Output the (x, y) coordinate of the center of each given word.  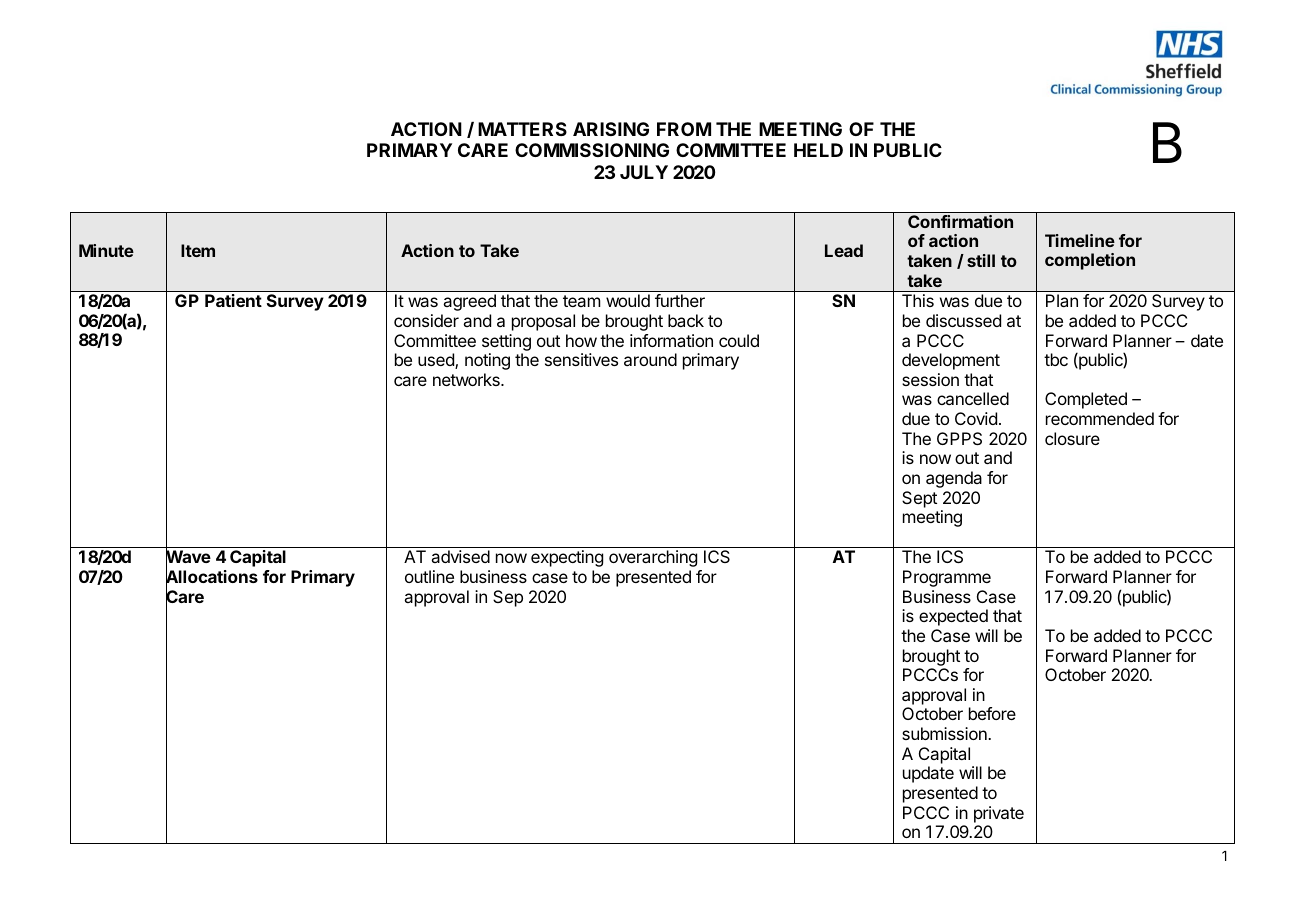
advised (460, 556)
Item (198, 250)
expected (953, 617)
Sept (919, 499)
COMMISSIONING (592, 150)
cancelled (973, 398)
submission (945, 733)
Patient (233, 300)
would (628, 300)
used (437, 361)
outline (429, 576)
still (981, 260)
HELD (818, 150)
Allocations (212, 577)
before (992, 713)
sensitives (581, 359)
